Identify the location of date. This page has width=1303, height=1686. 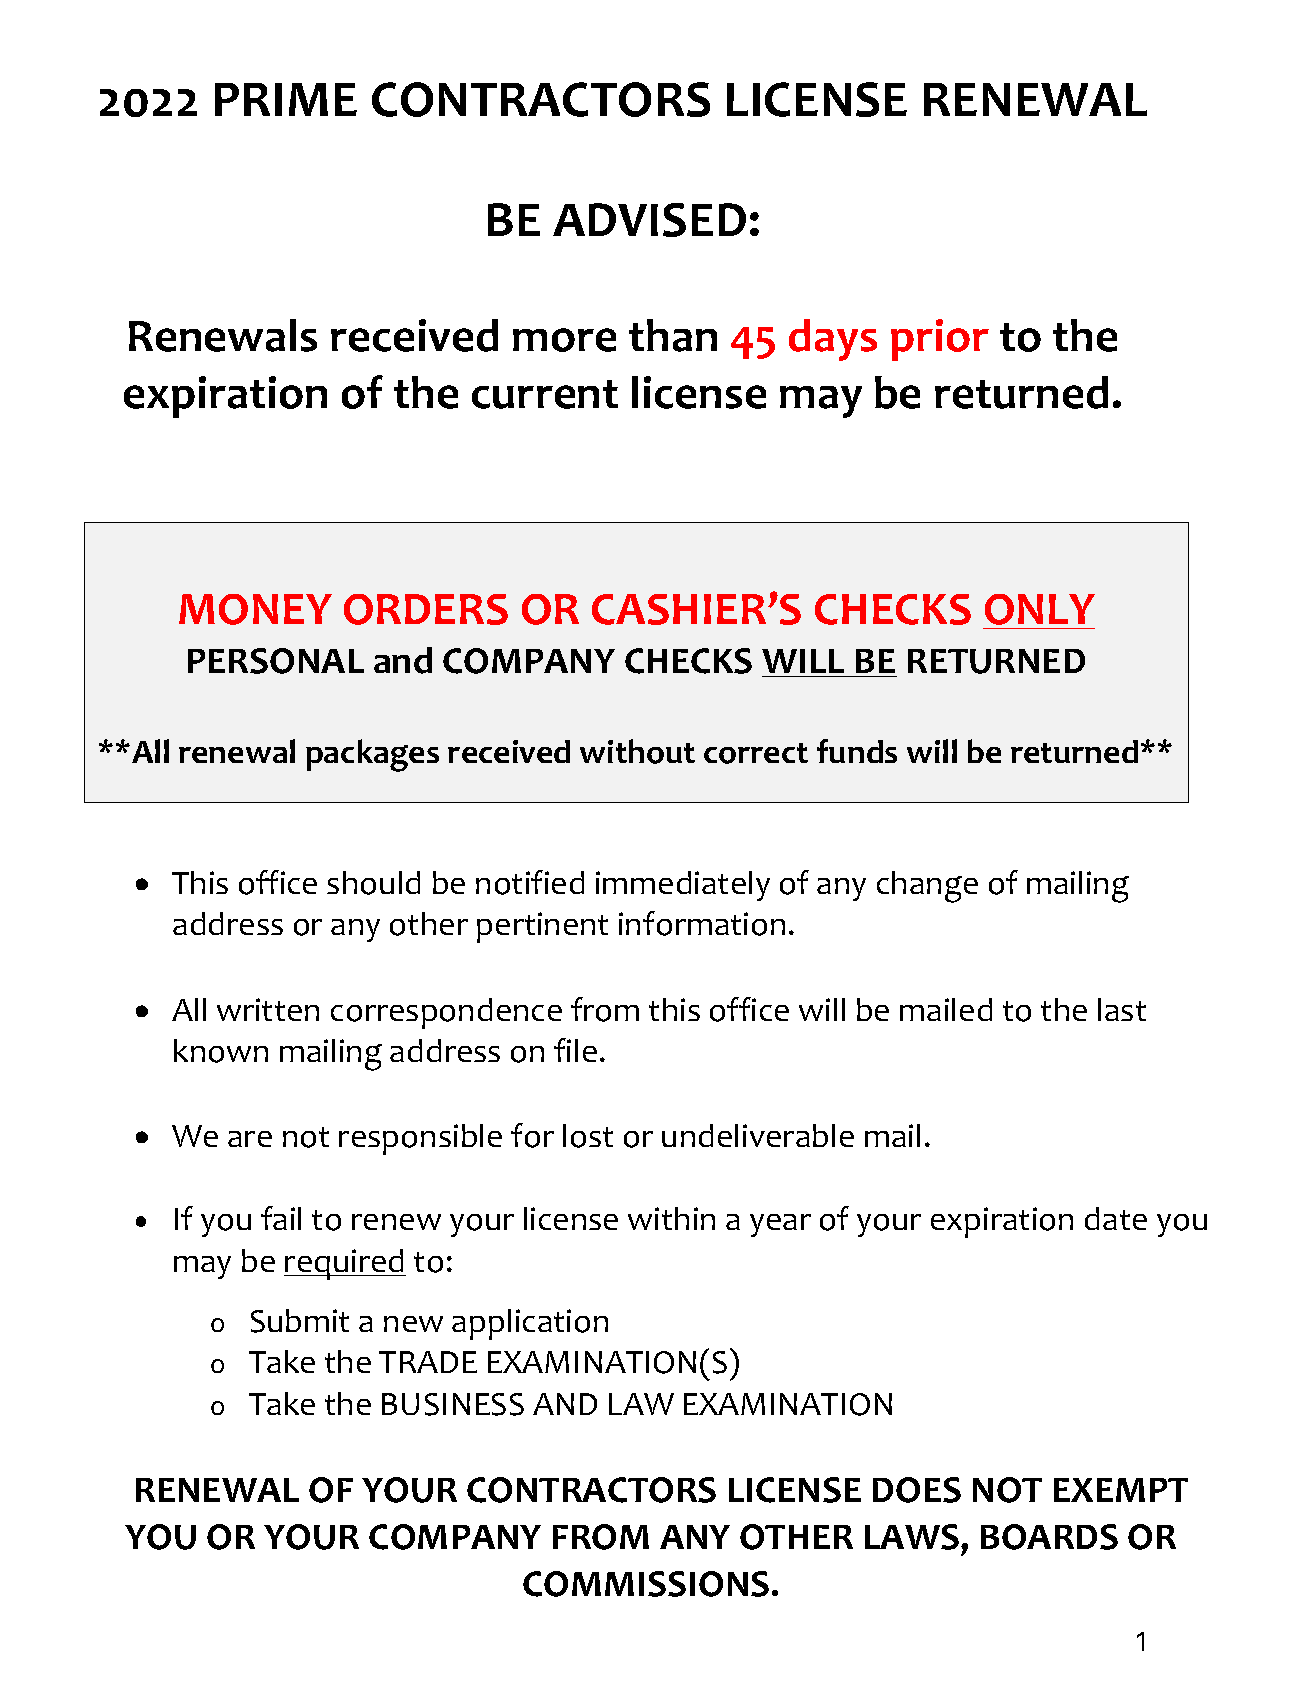
(1116, 1218).
